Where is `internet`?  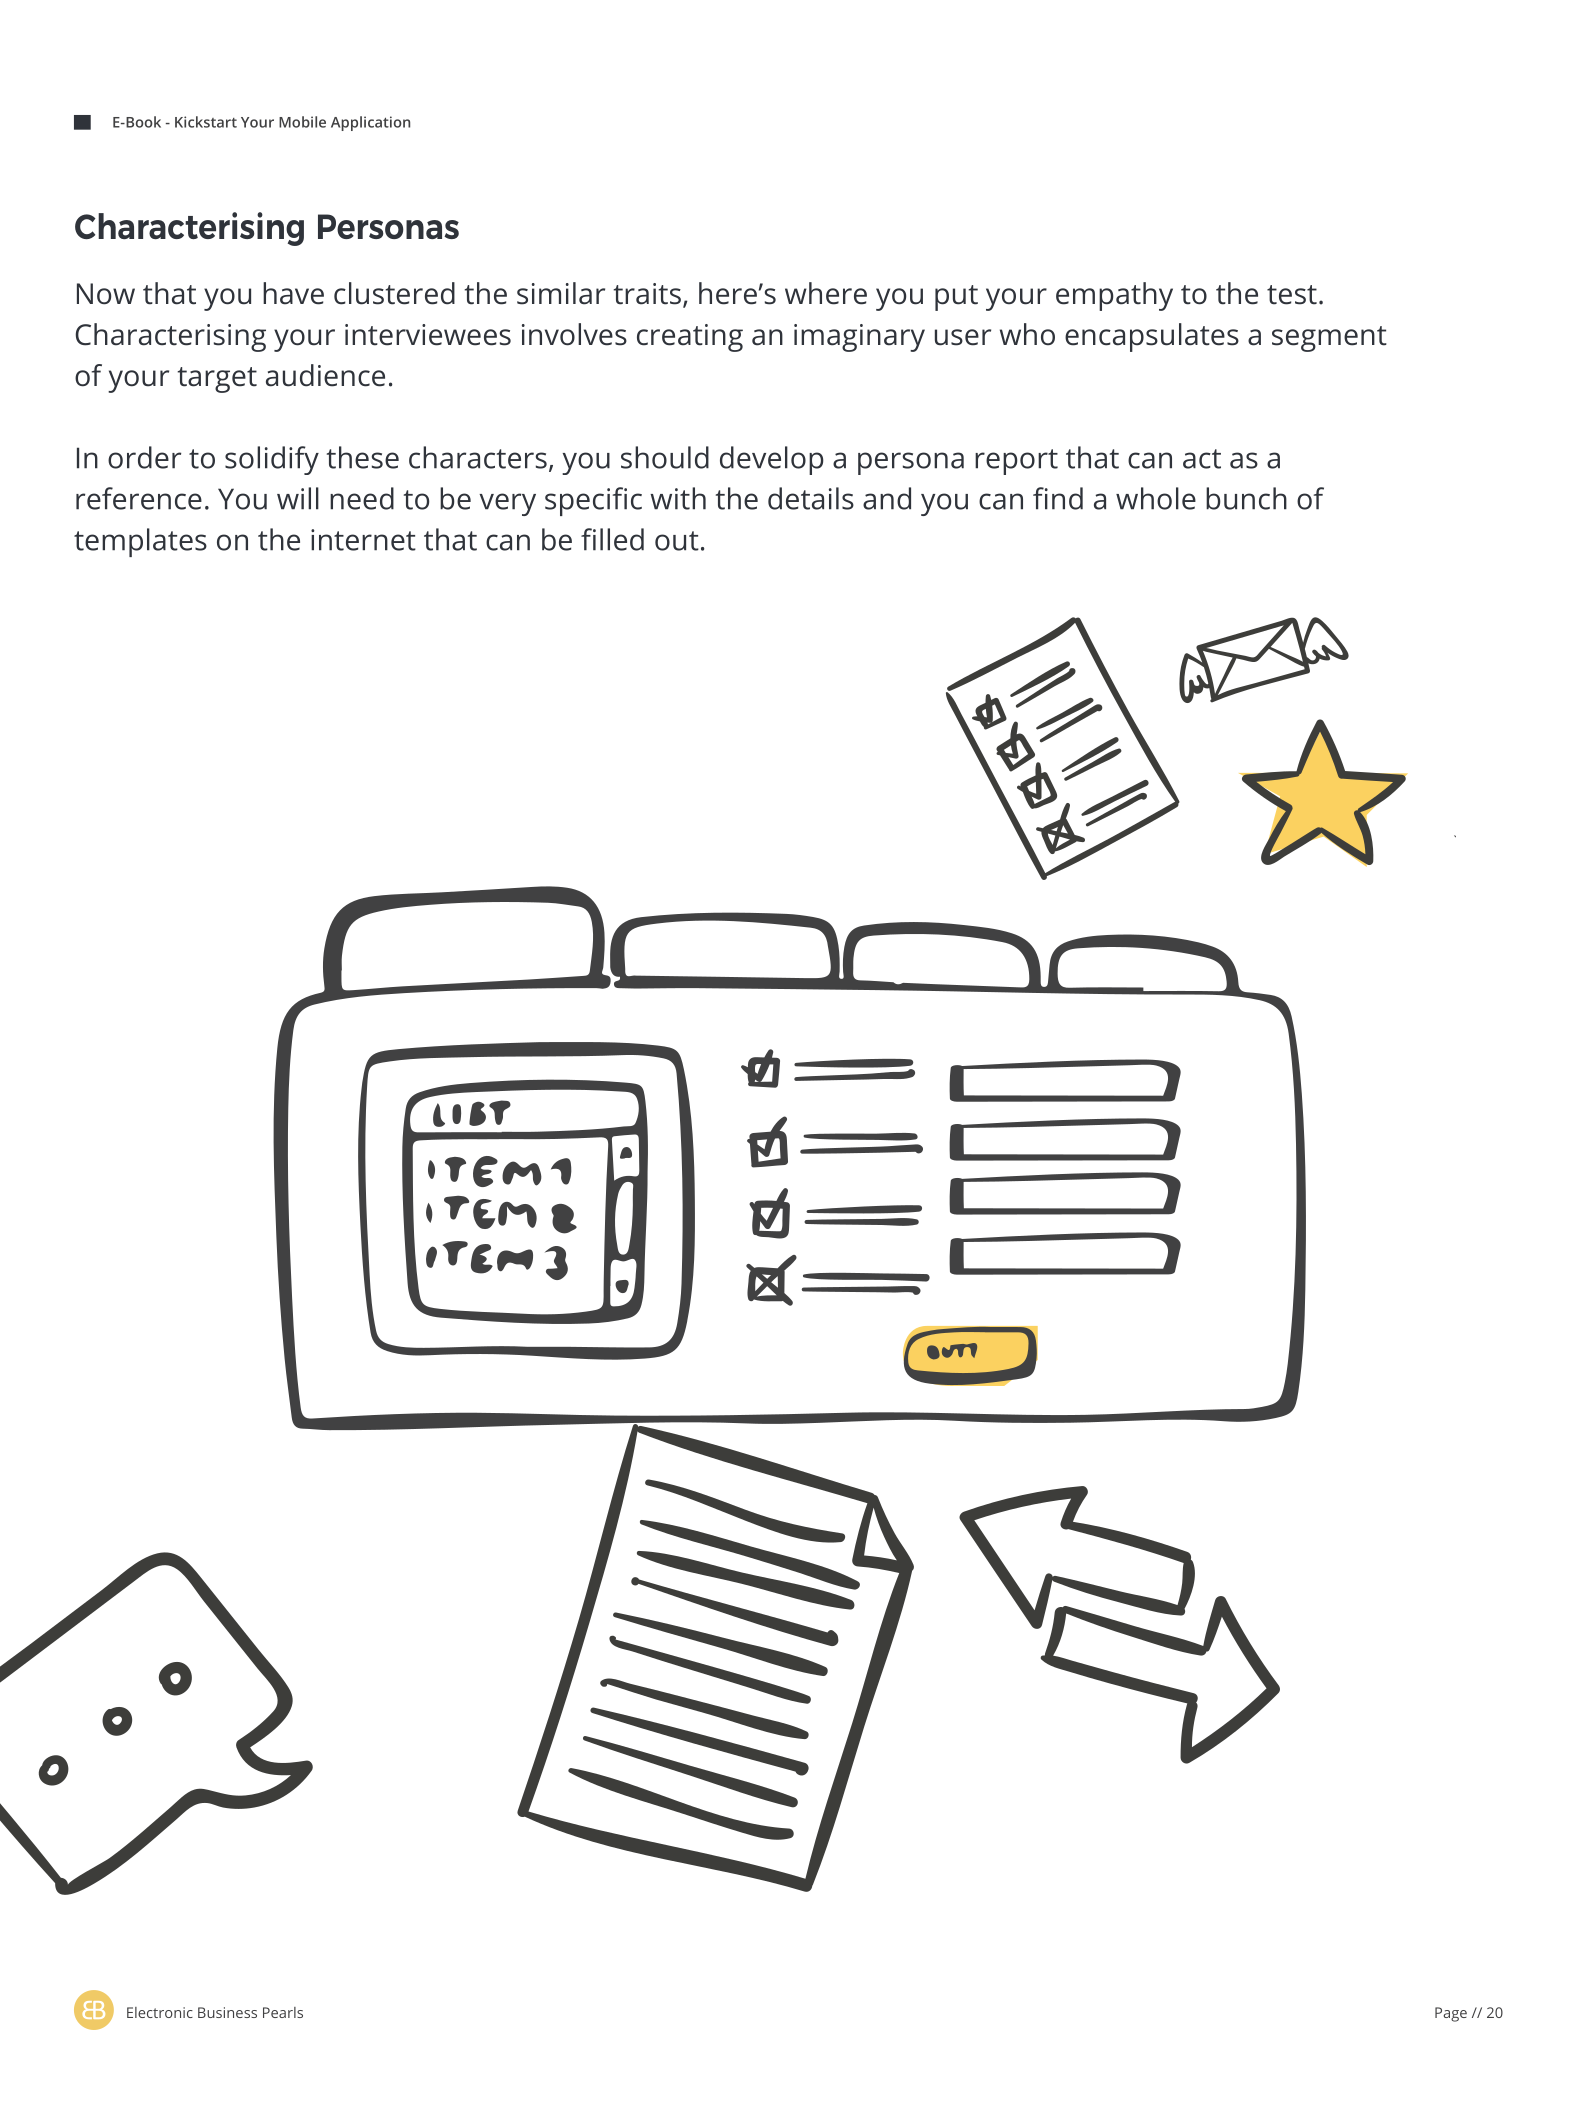 internet is located at coordinates (363, 540).
